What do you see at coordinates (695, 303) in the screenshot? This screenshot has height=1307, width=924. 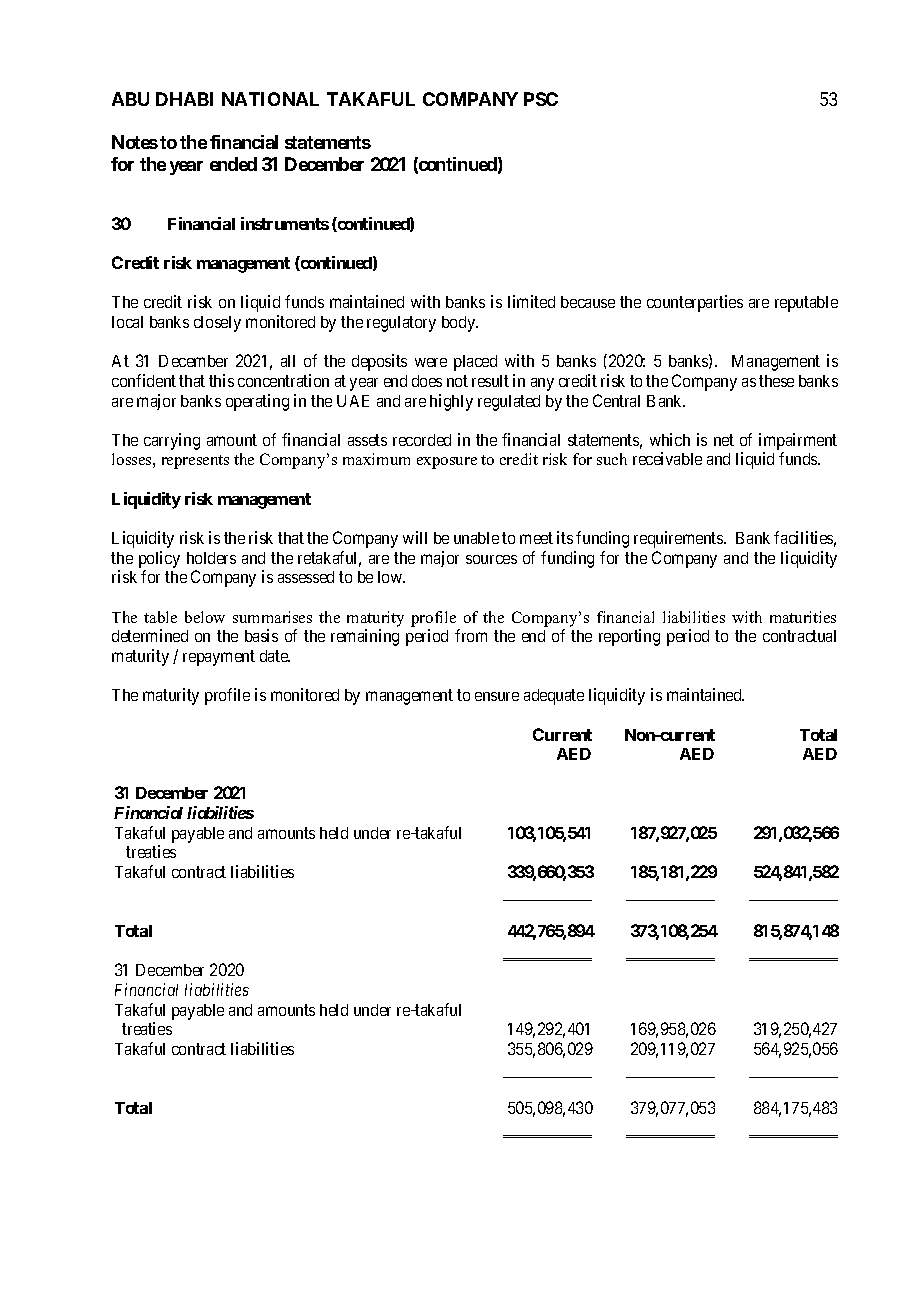 I see `counterparties` at bounding box center [695, 303].
